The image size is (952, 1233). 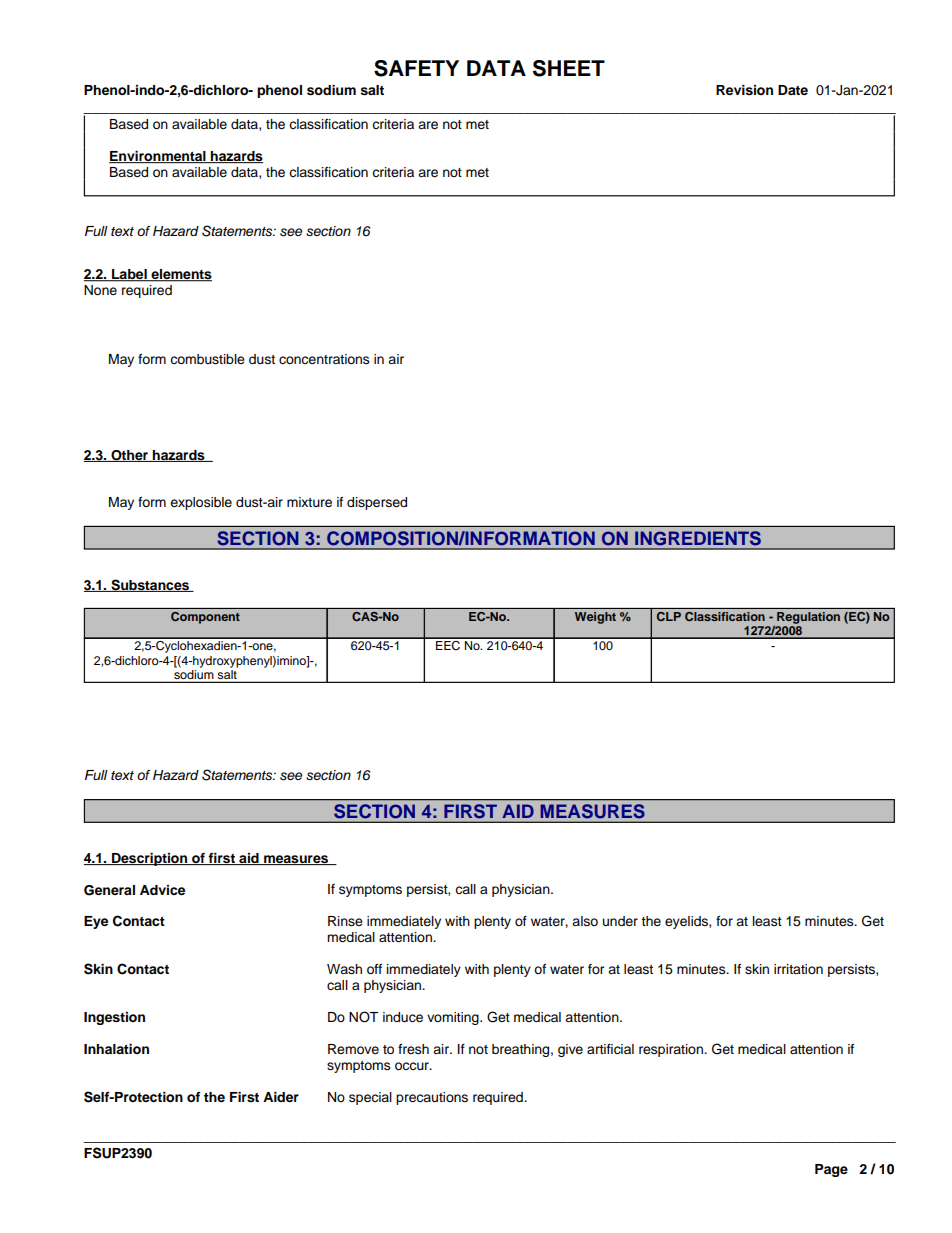 What do you see at coordinates (585, 921) in the page?
I see `also` at bounding box center [585, 921].
